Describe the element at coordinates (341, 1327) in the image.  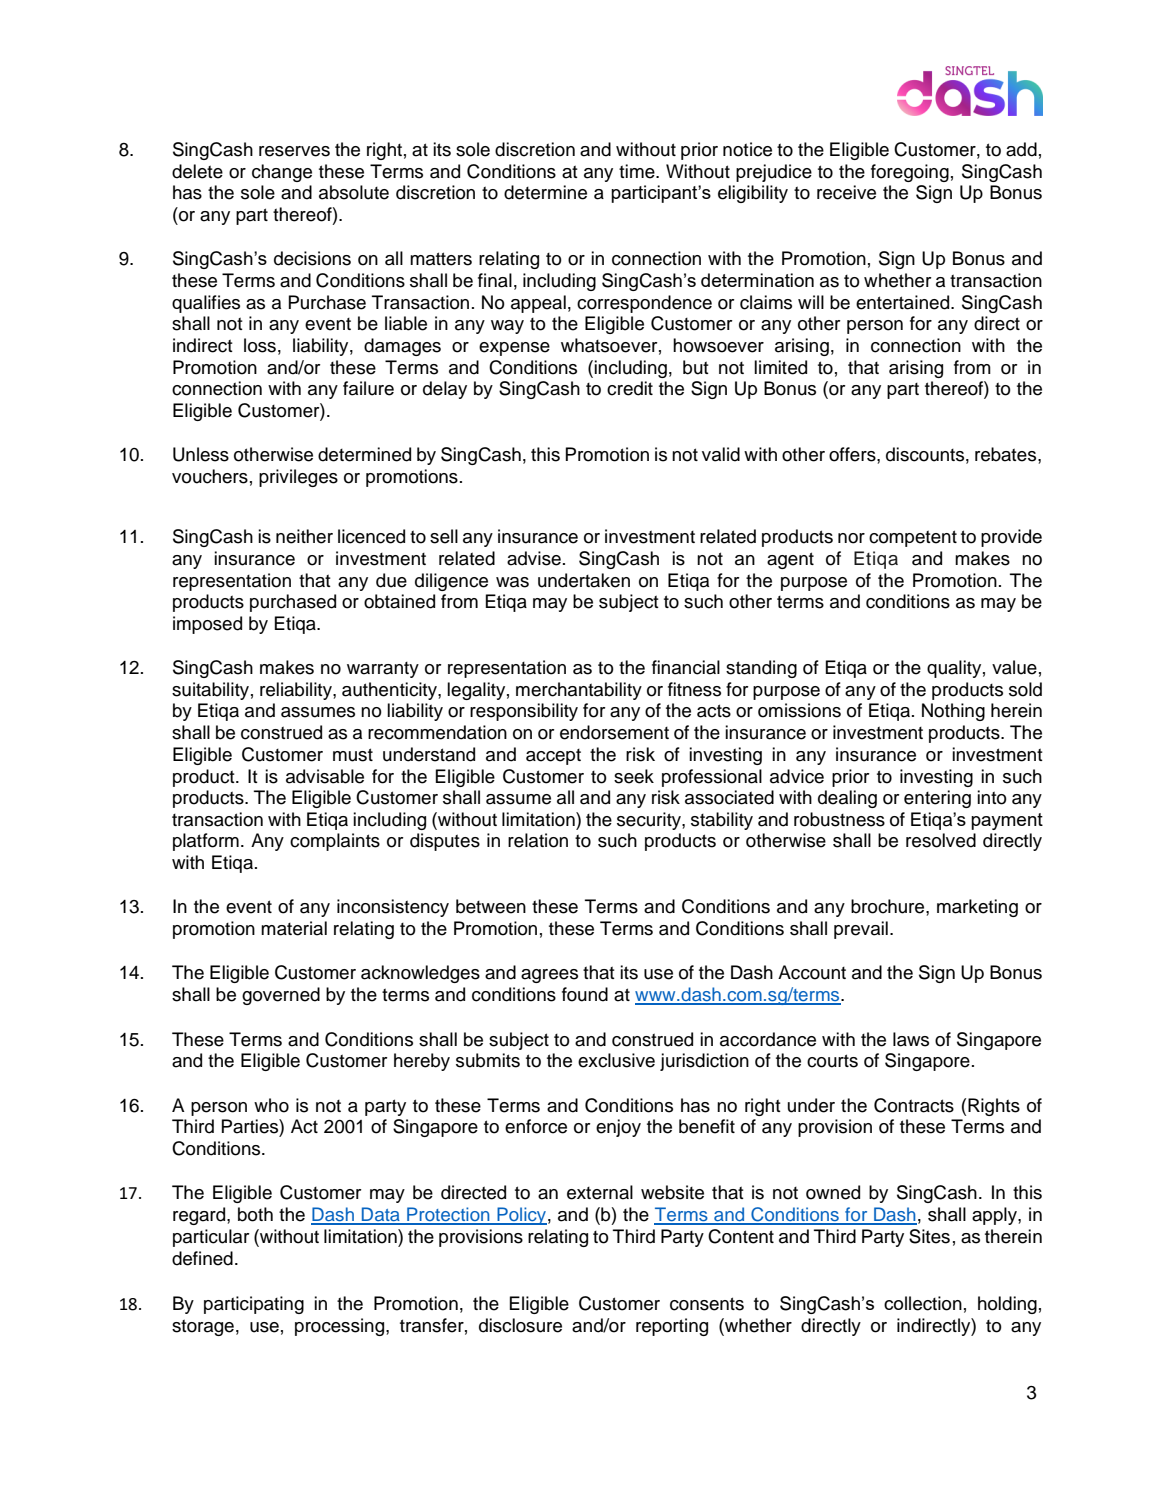
I see `processing` at that location.
